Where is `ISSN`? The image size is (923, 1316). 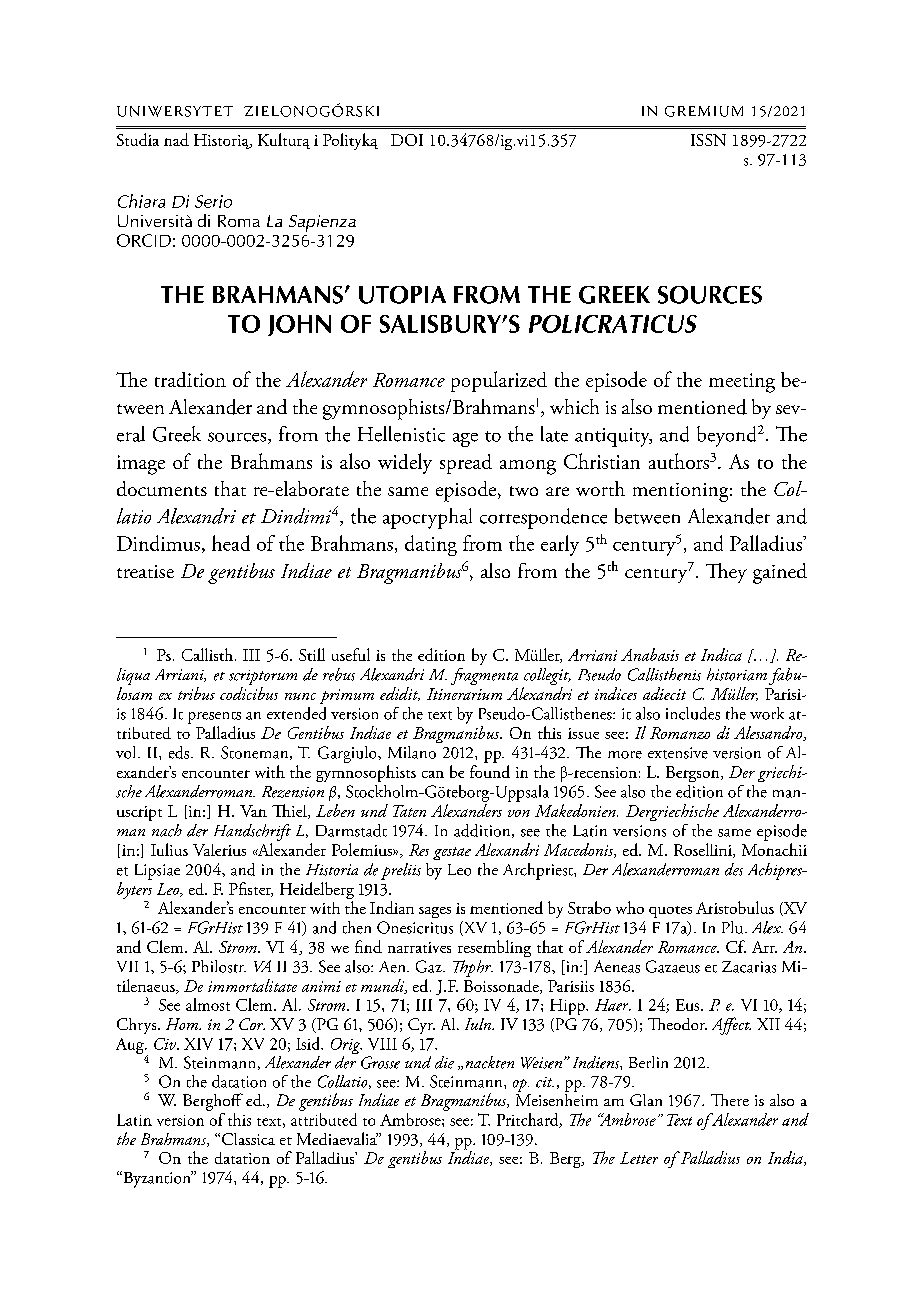 ISSN is located at coordinates (708, 140).
